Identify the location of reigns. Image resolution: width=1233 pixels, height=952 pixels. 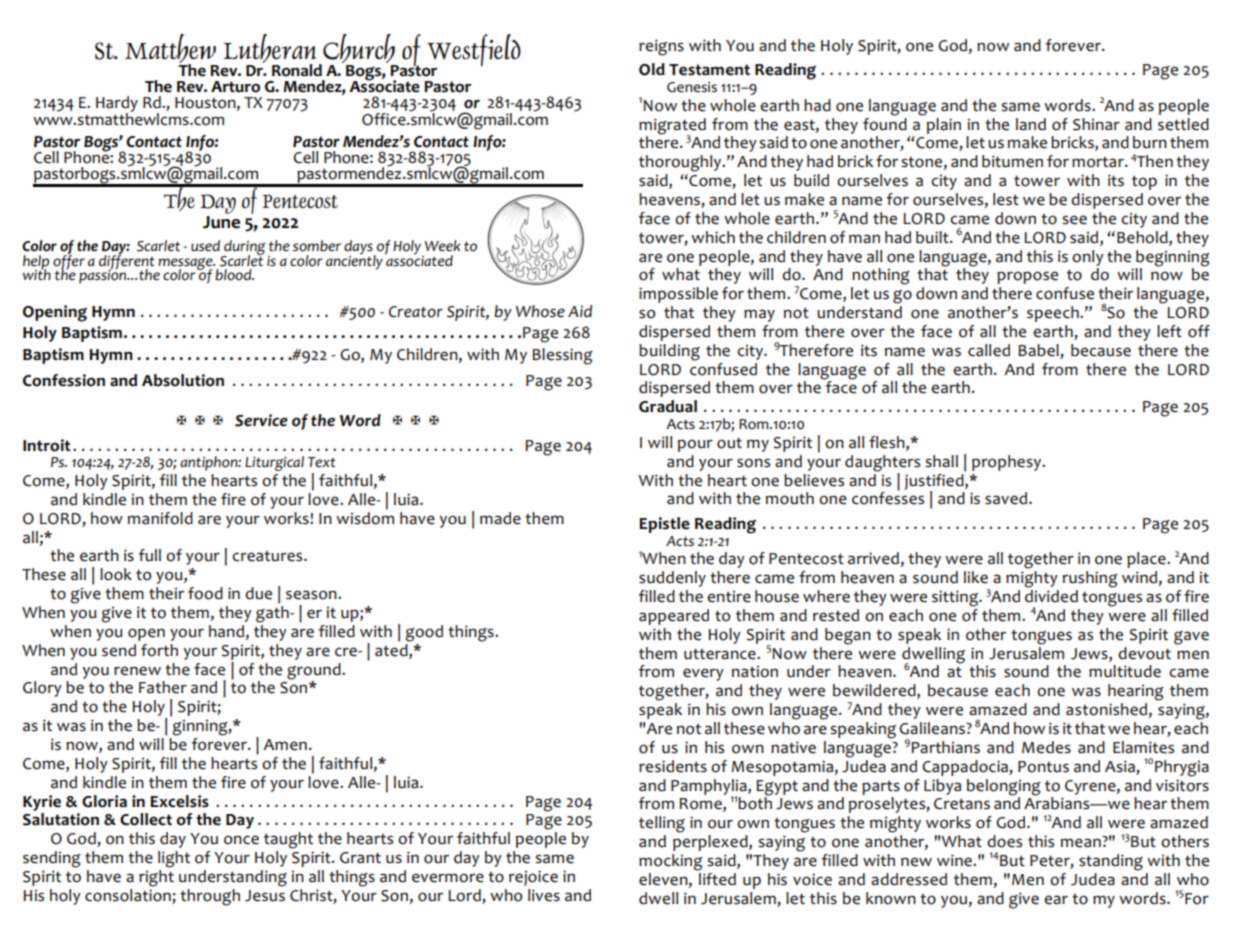
(661, 47).
